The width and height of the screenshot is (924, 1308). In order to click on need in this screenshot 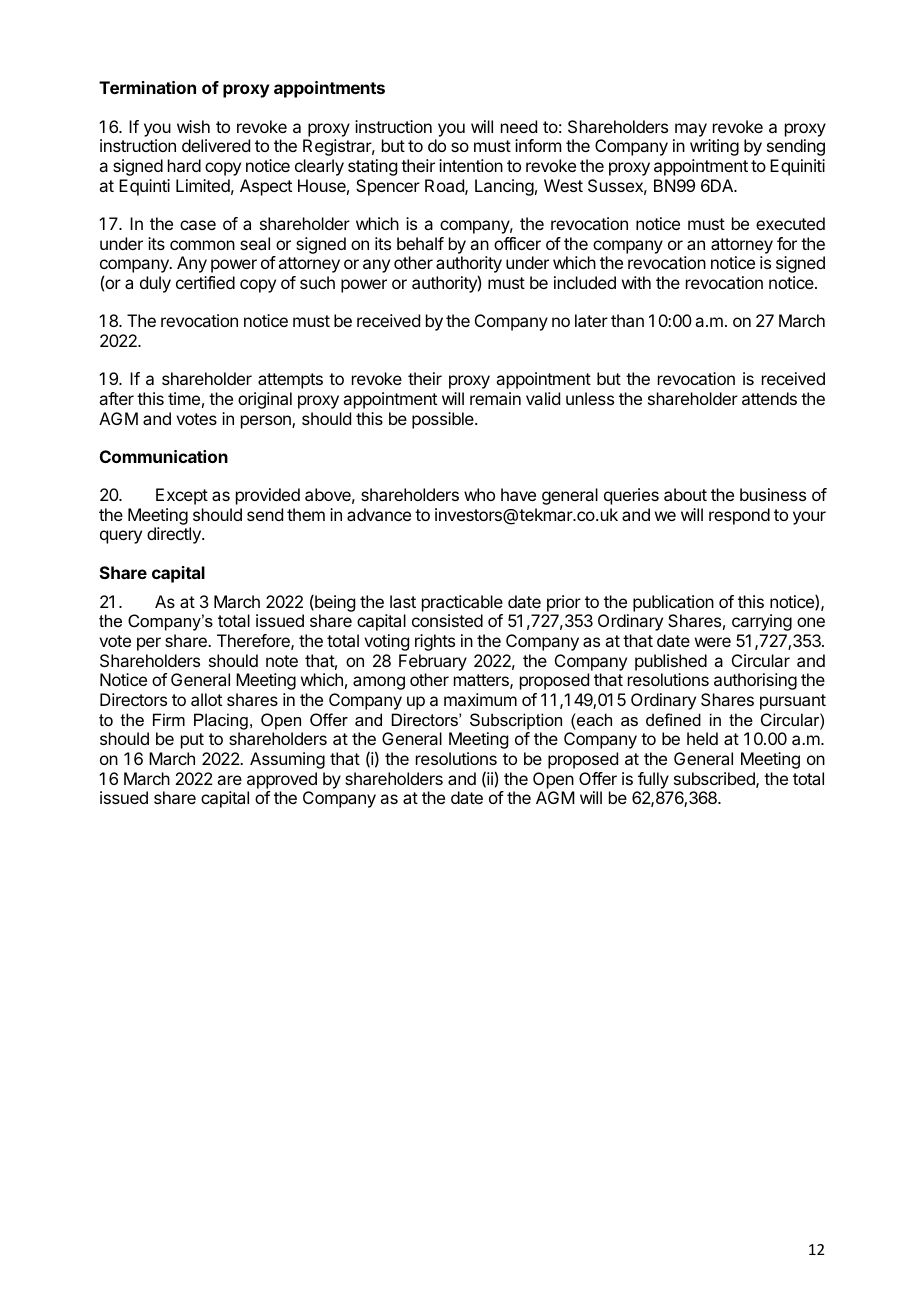, I will do `click(519, 126)`.
